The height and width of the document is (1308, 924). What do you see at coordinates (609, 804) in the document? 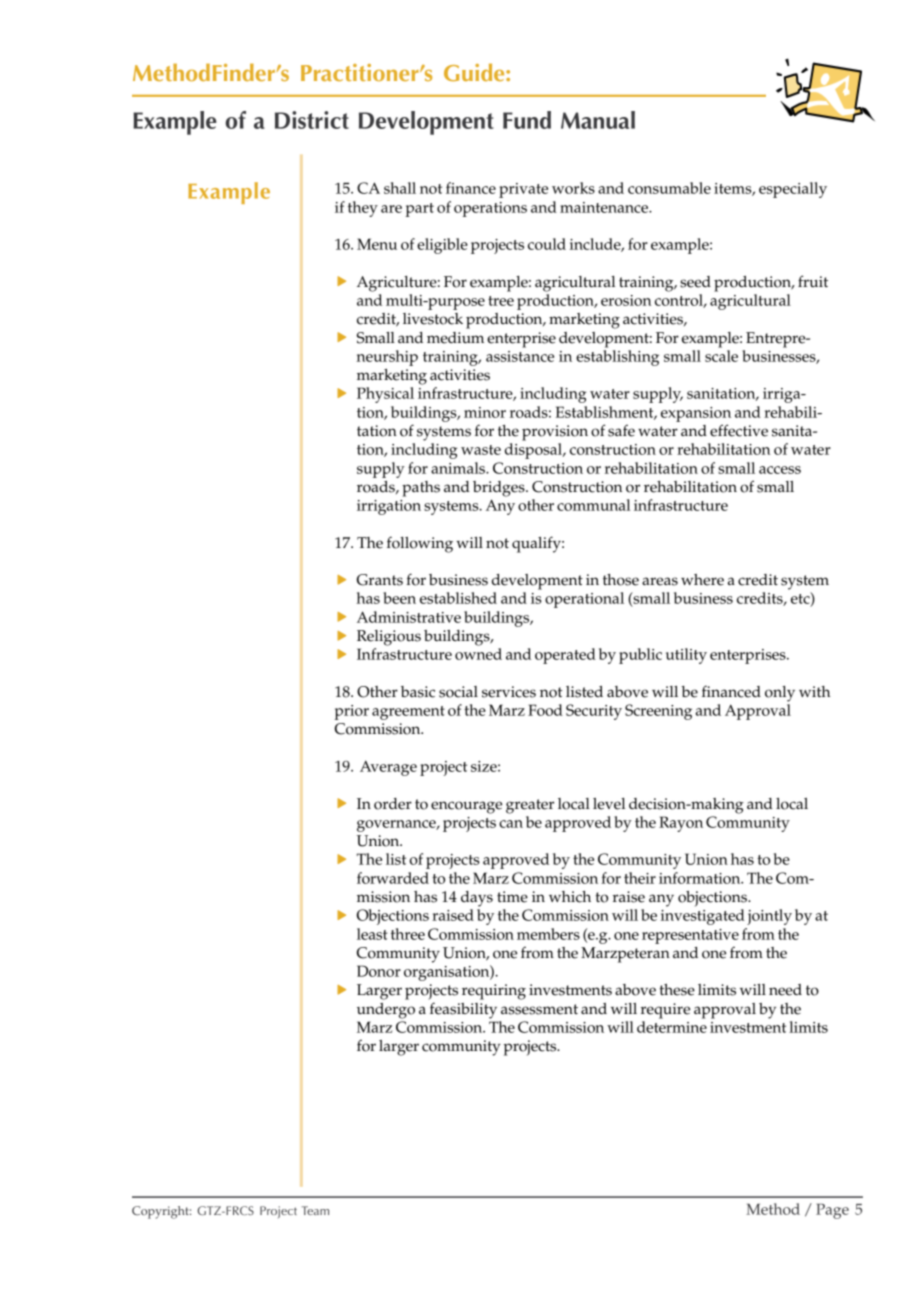
I see `level` at bounding box center [609, 804].
